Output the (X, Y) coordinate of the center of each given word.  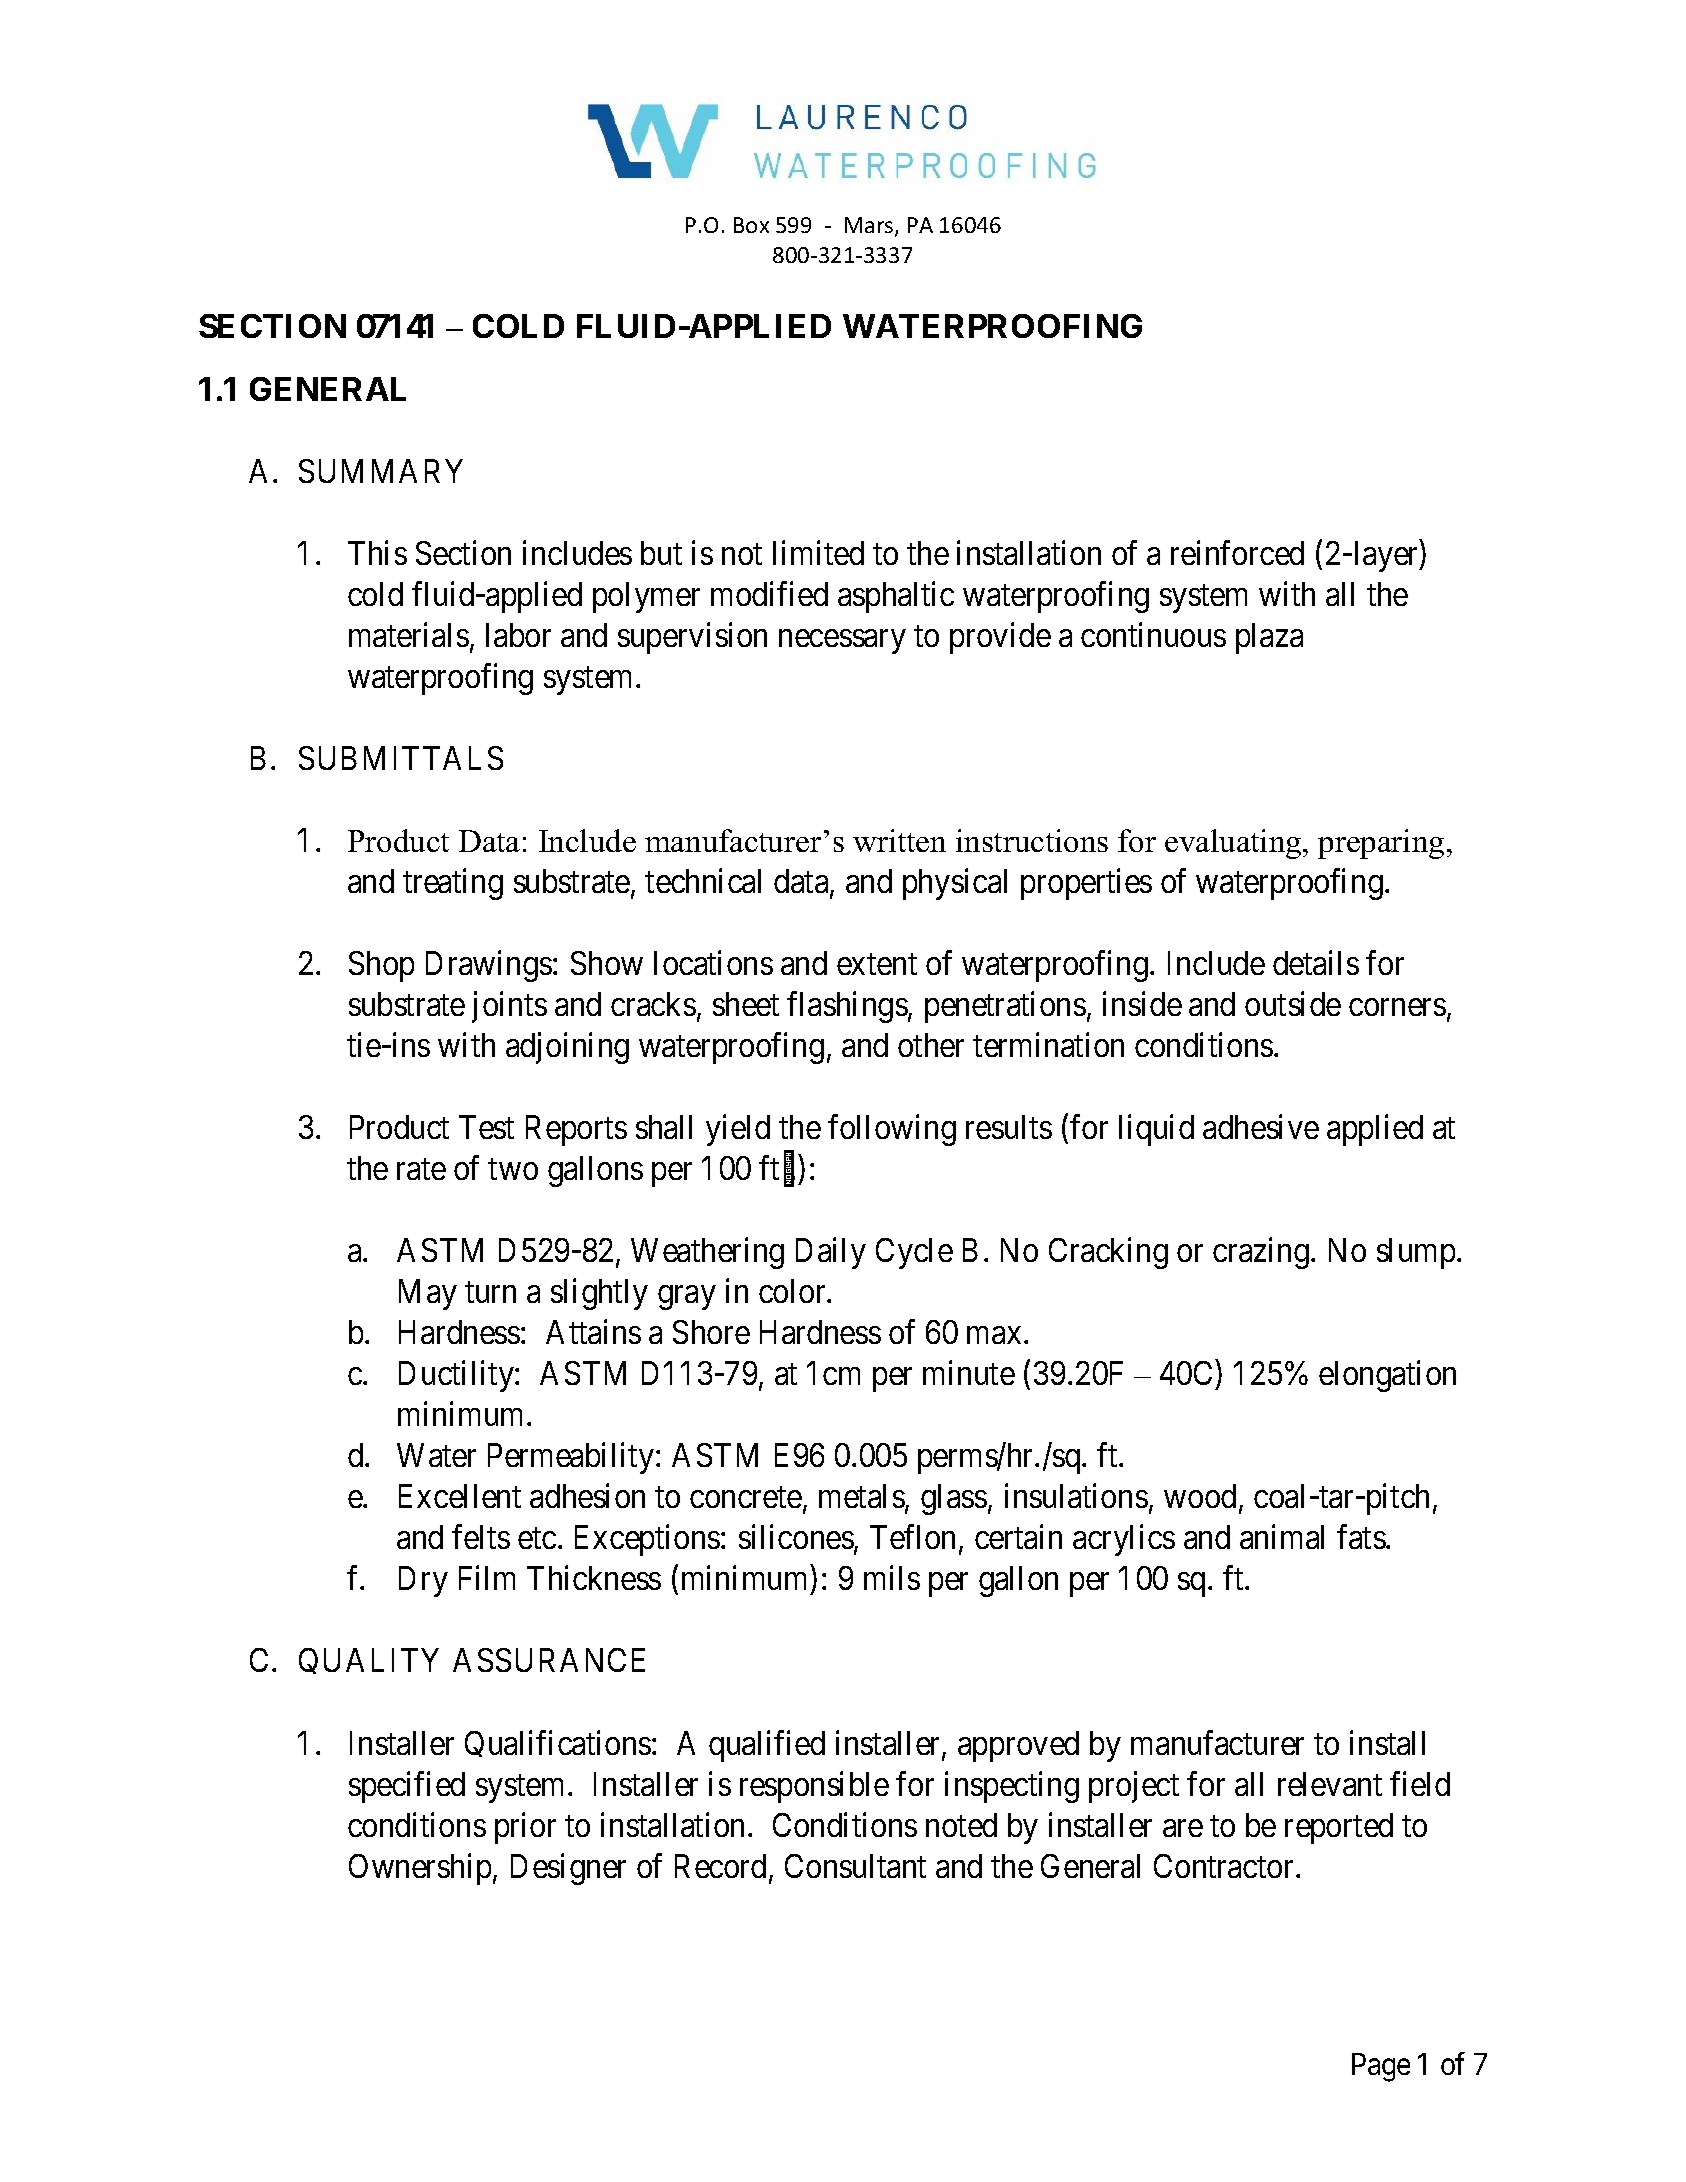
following (892, 1130)
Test (486, 1127)
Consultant (855, 1866)
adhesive (1261, 1126)
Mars (870, 226)
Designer (568, 1869)
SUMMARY (381, 471)
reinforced (1237, 552)
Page (1381, 2067)
